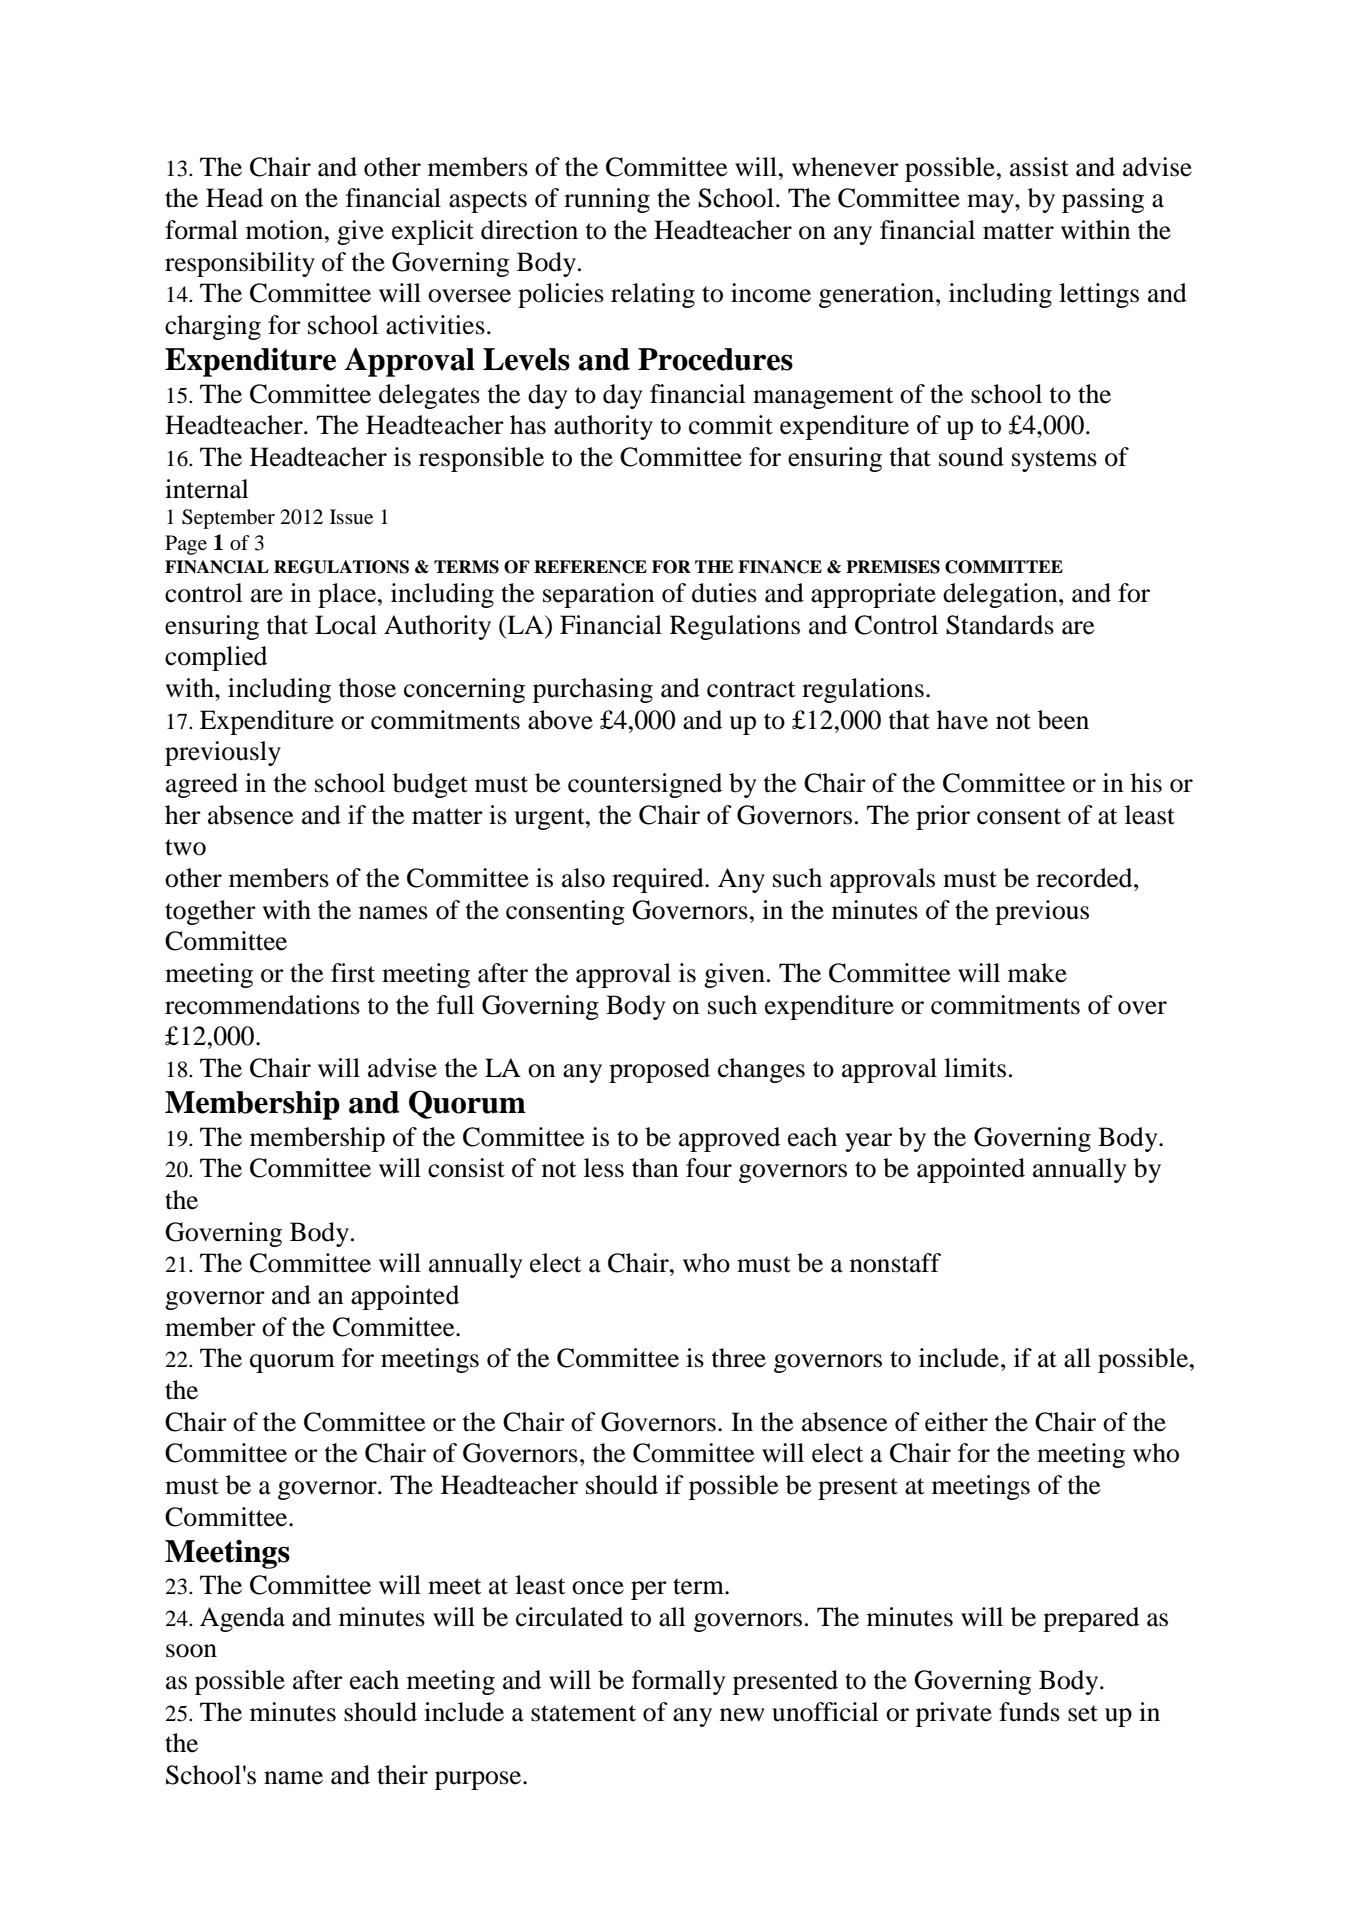 This page has height=1932, width=1365. What do you see at coordinates (353, 973) in the page?
I see `first` at bounding box center [353, 973].
